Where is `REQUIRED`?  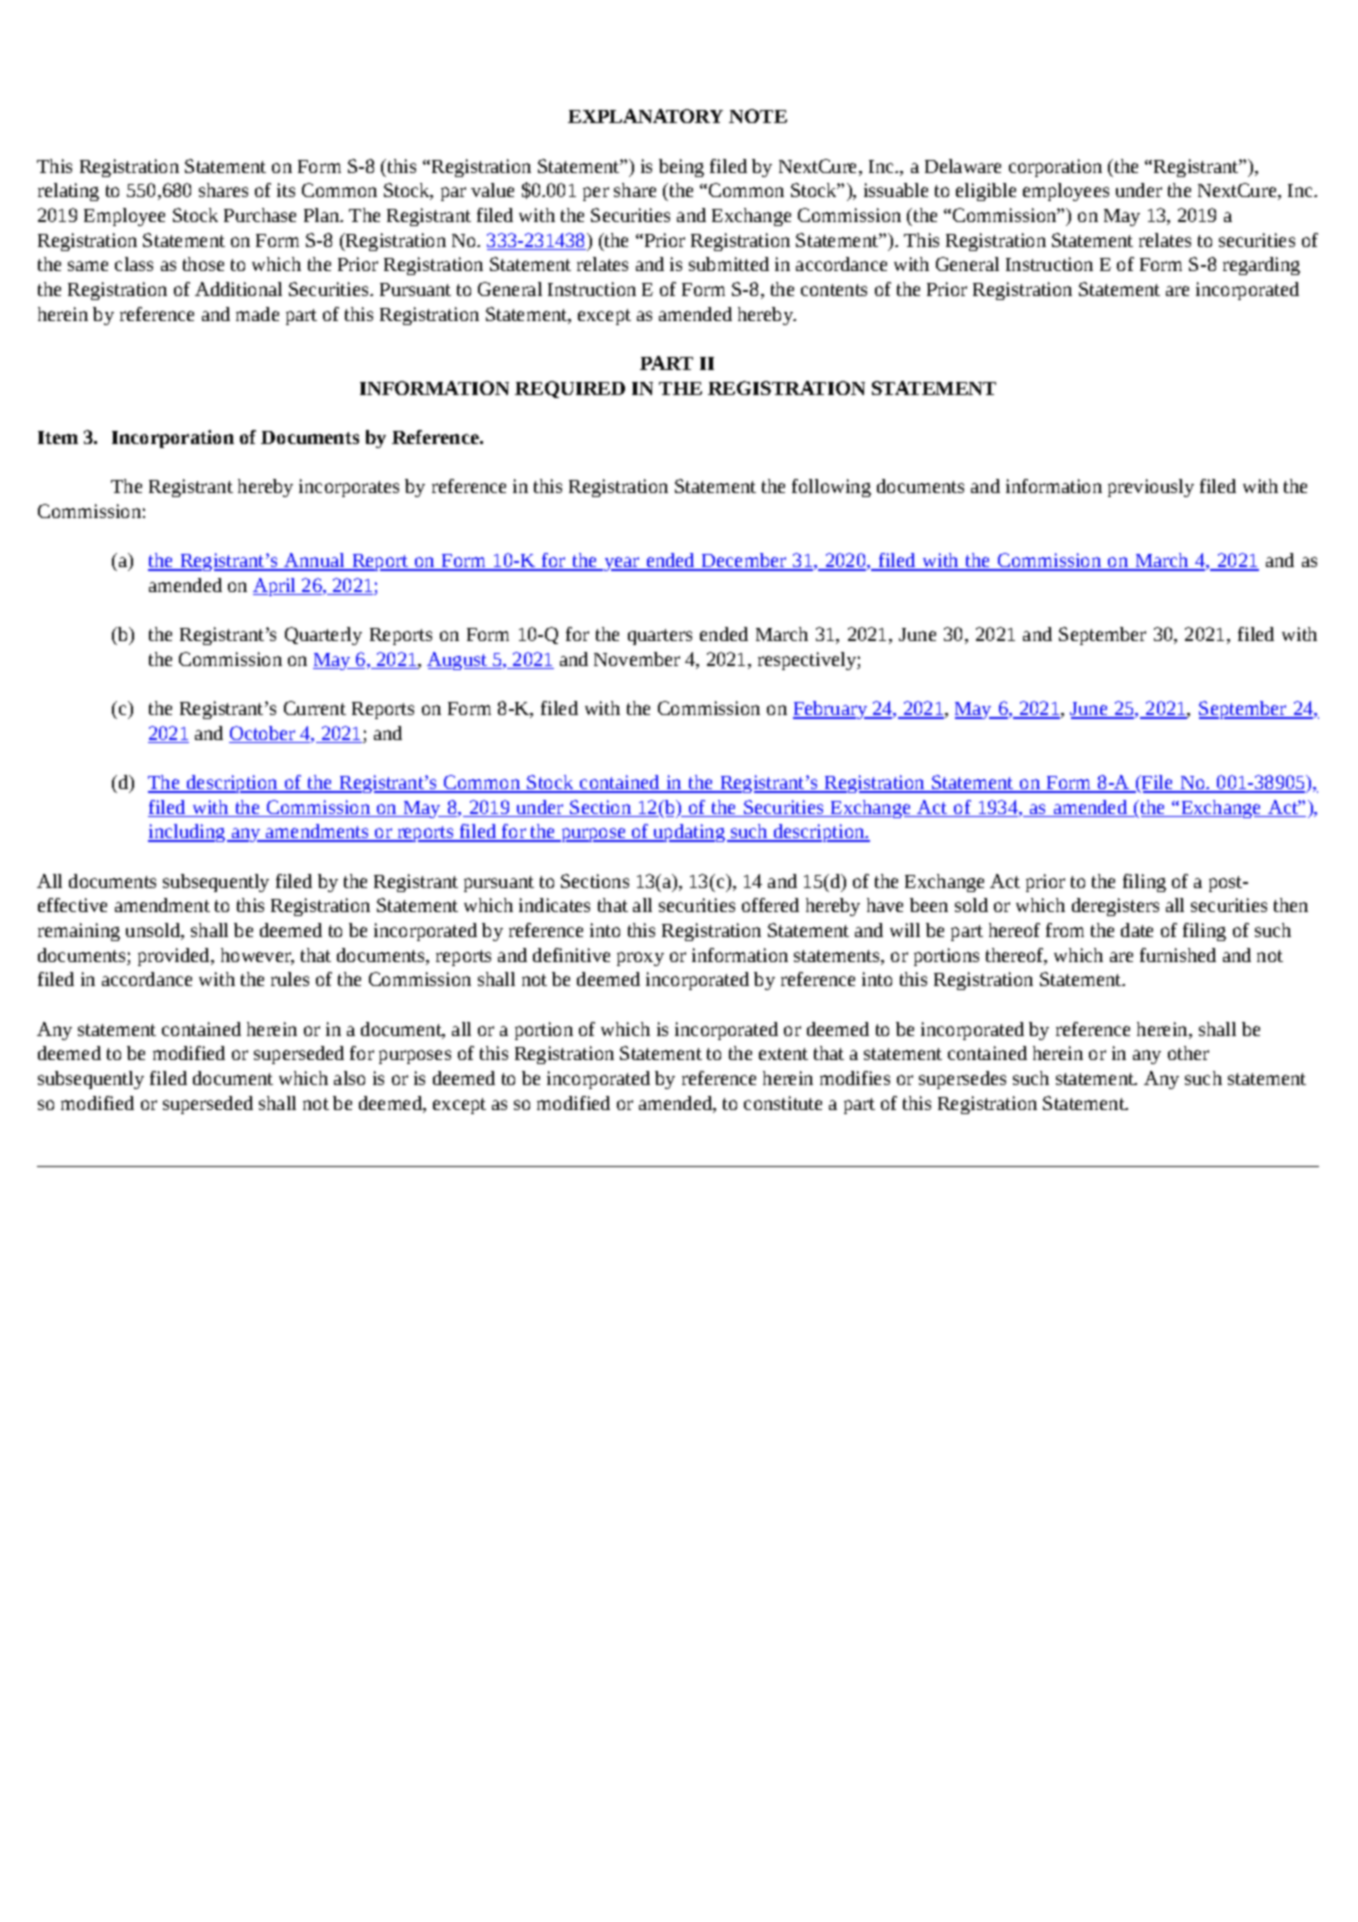
REQUIRED is located at coordinates (570, 389).
